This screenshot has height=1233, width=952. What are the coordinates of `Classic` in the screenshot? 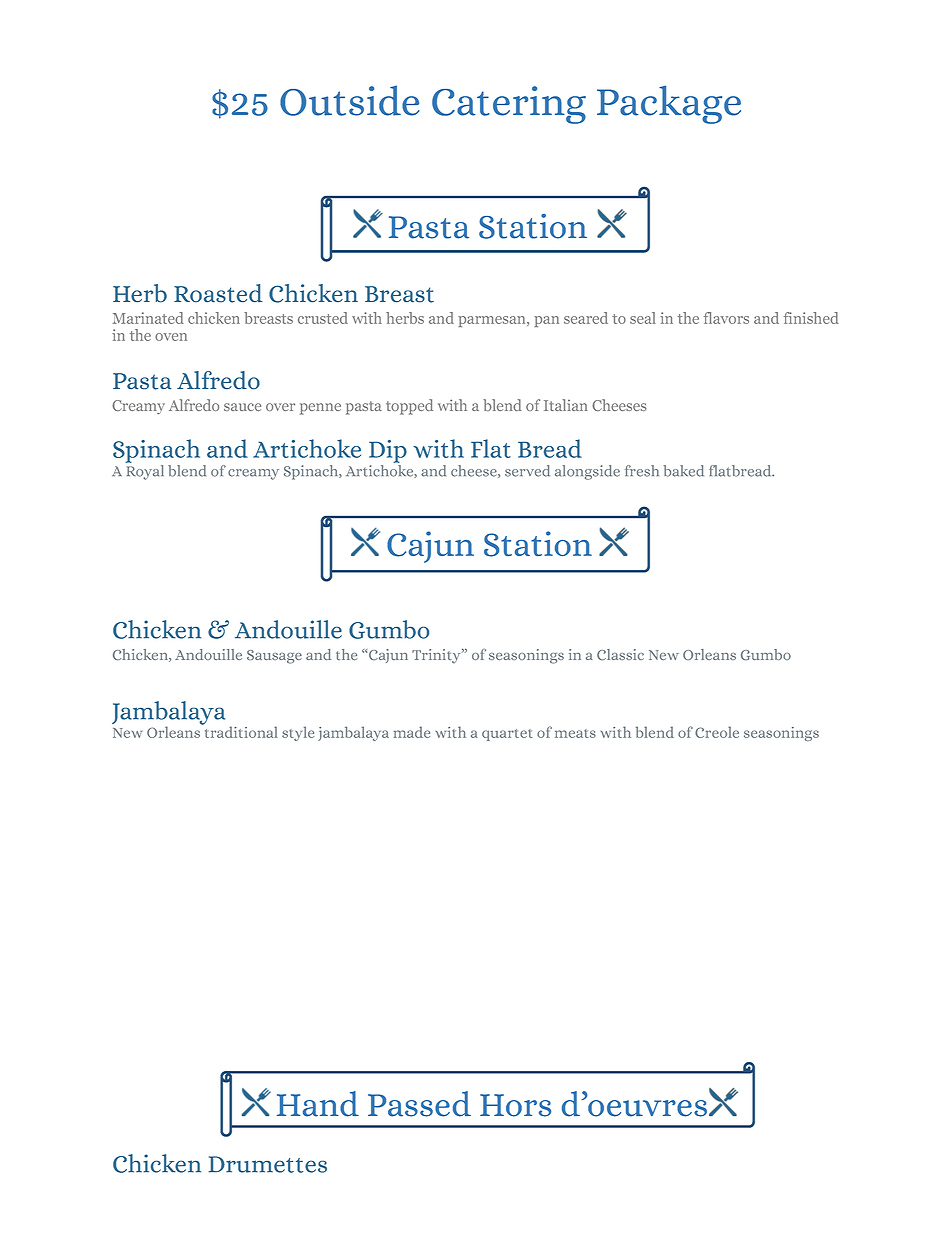 It's located at (620, 654).
